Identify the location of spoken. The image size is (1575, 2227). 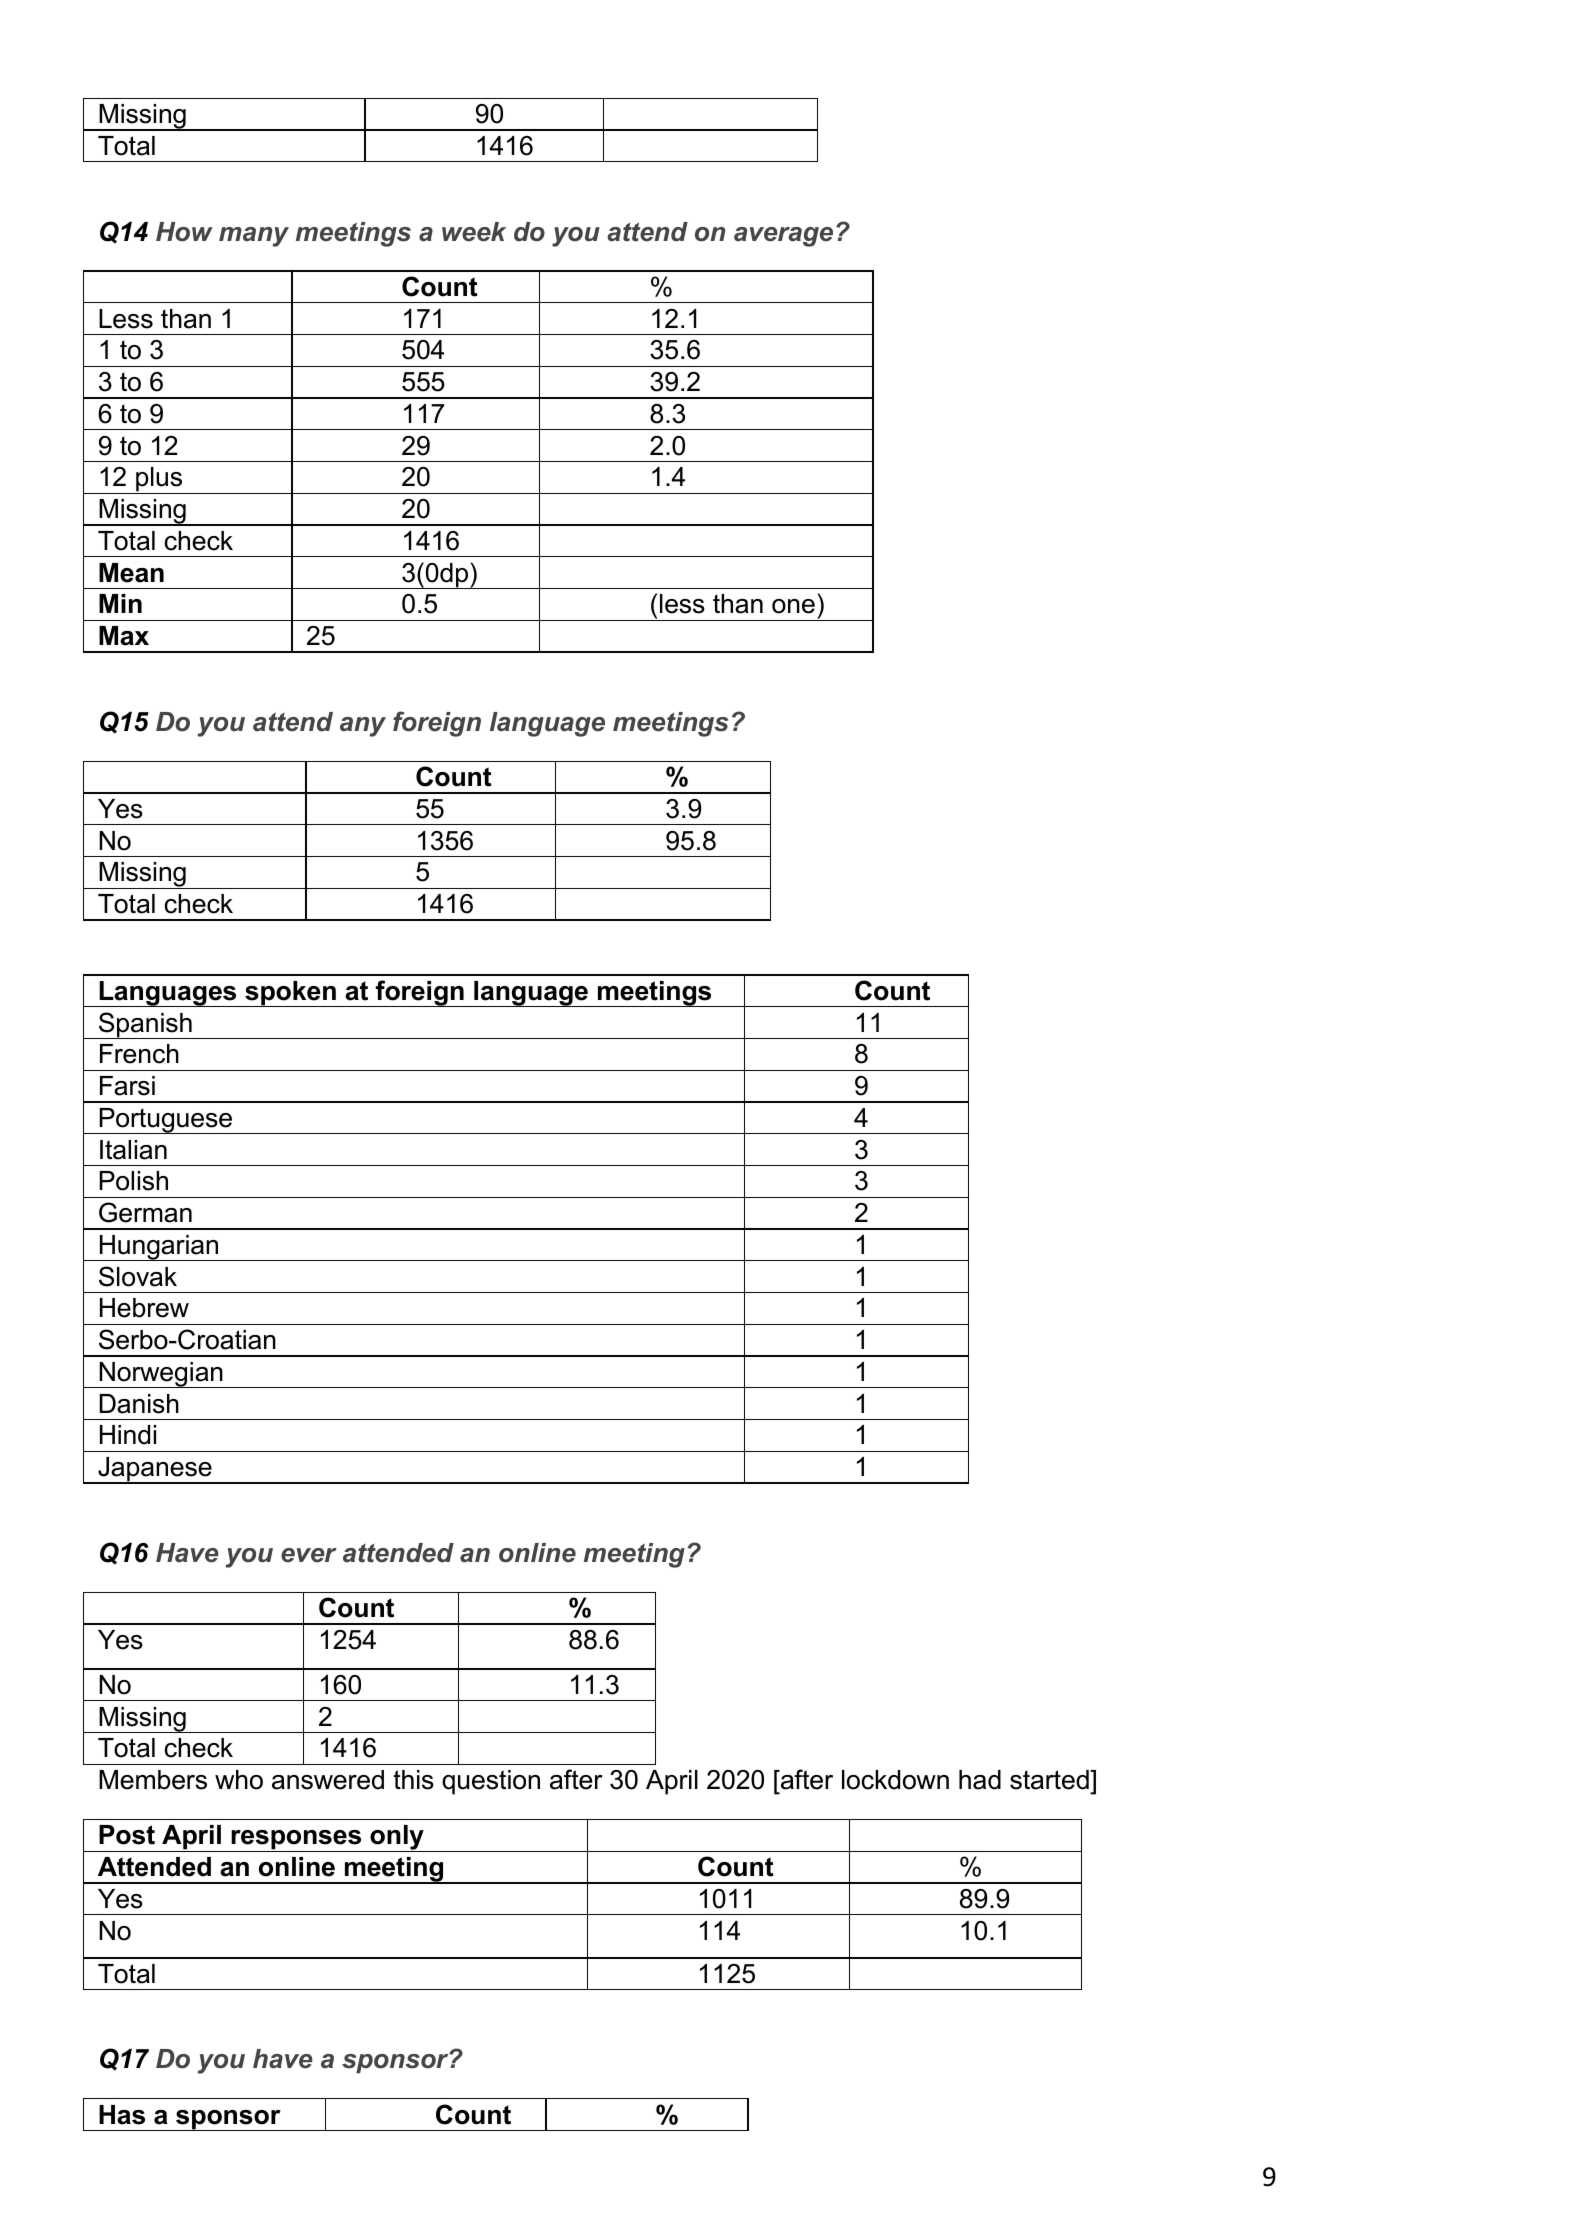
(290, 994).
